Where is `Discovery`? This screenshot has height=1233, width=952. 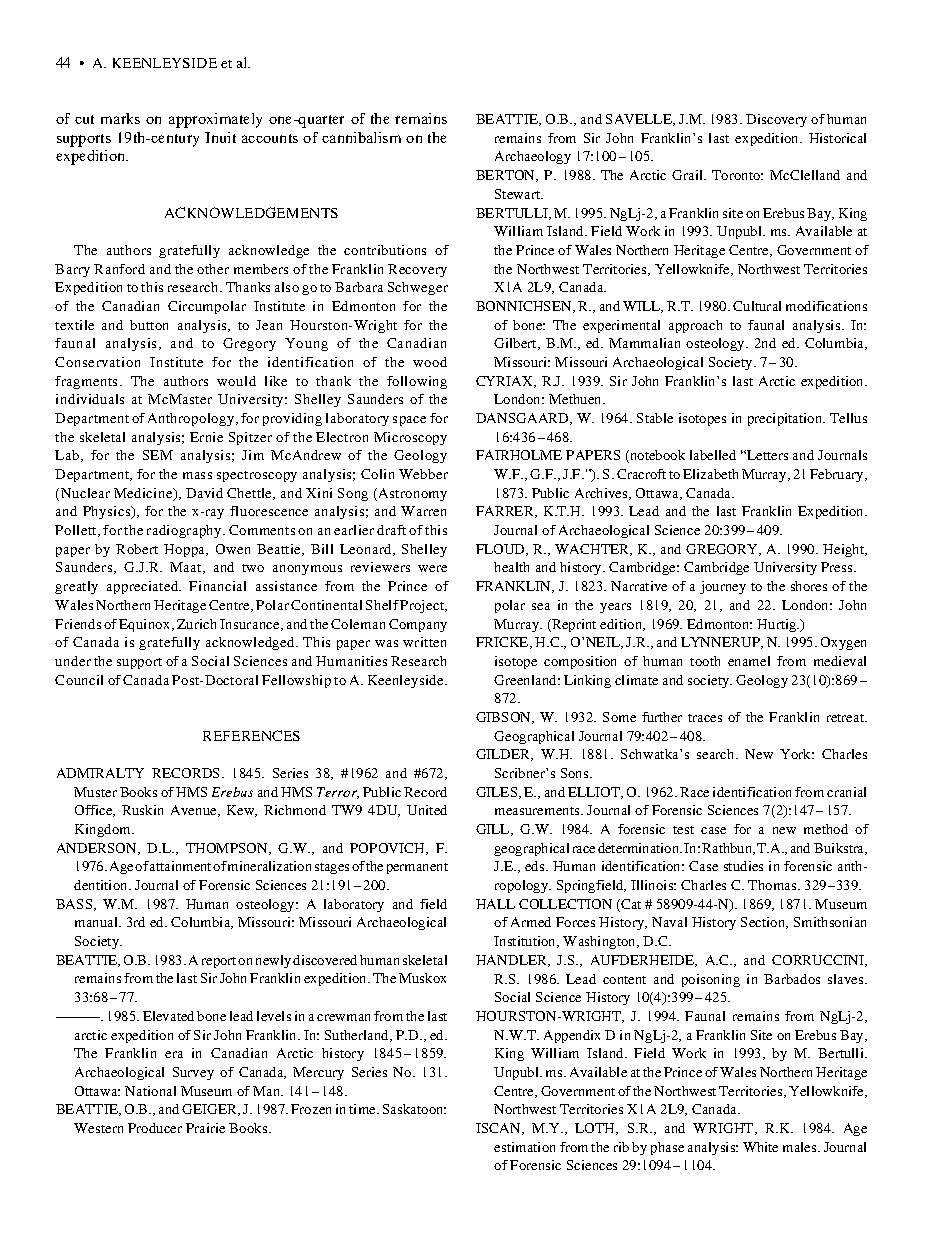
Discovery is located at coordinates (776, 120).
